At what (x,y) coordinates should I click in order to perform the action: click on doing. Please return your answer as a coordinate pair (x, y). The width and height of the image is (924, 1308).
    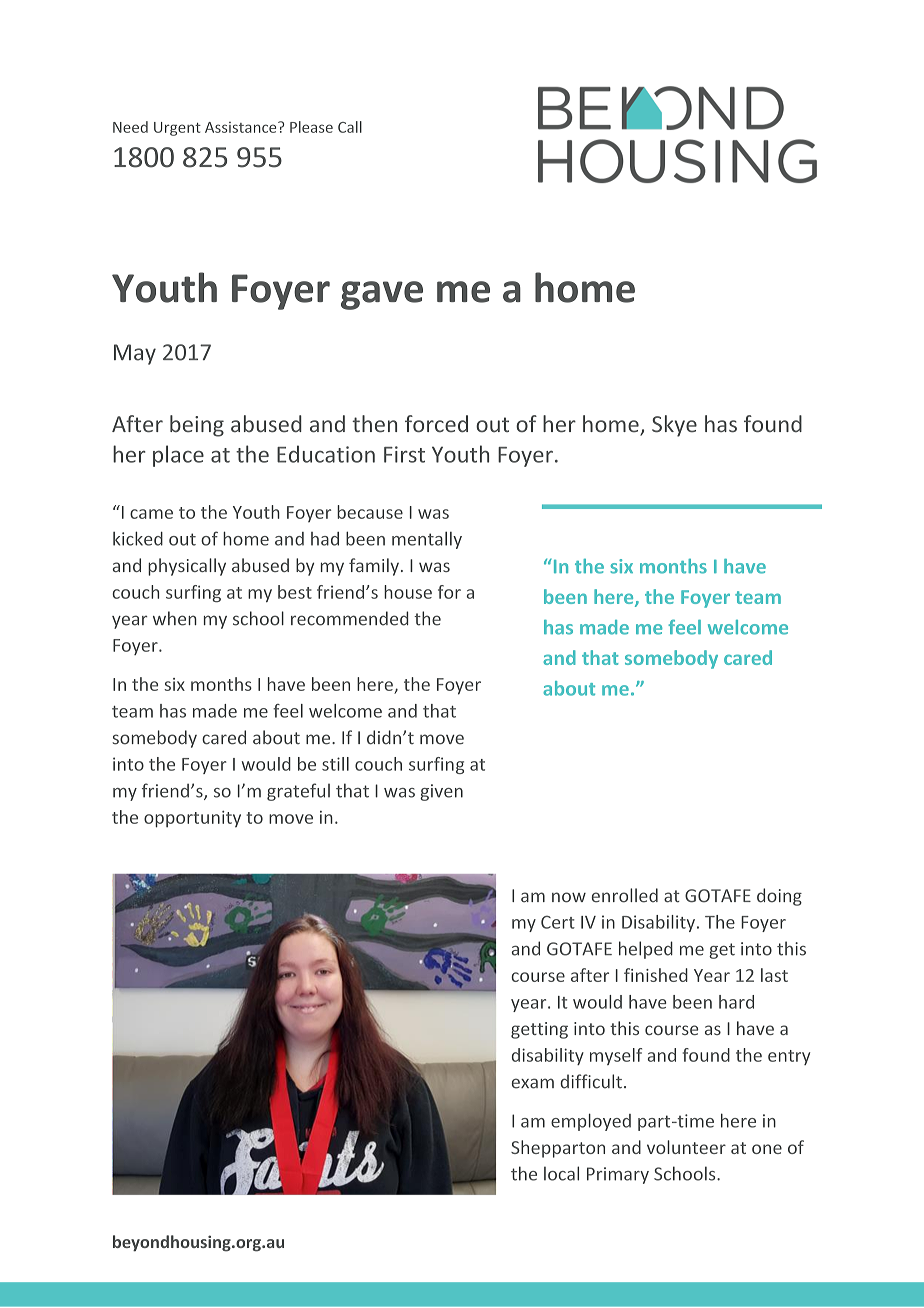
    Looking at the image, I should click on (779, 897).
